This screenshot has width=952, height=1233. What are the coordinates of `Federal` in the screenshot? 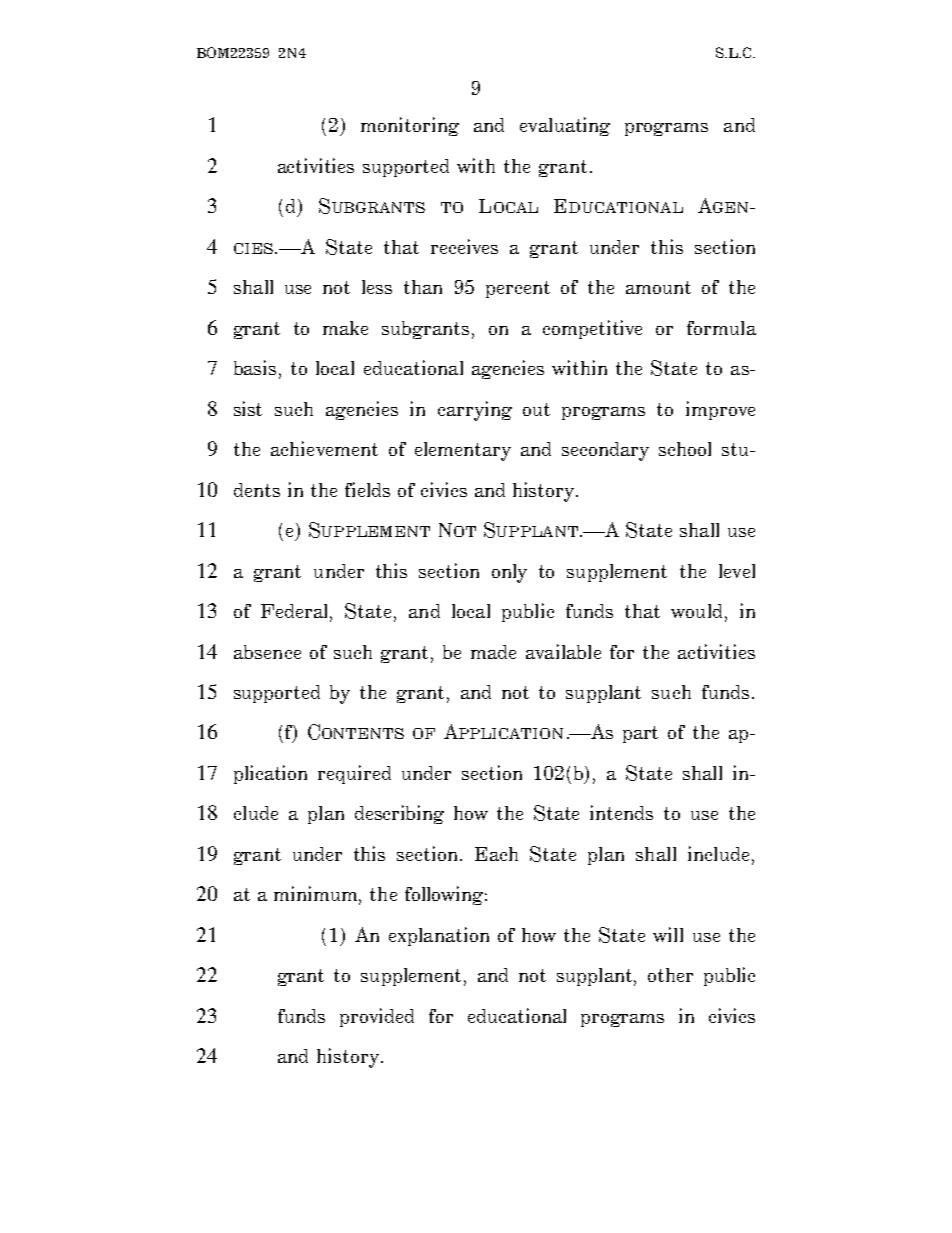 It's located at (296, 612).
